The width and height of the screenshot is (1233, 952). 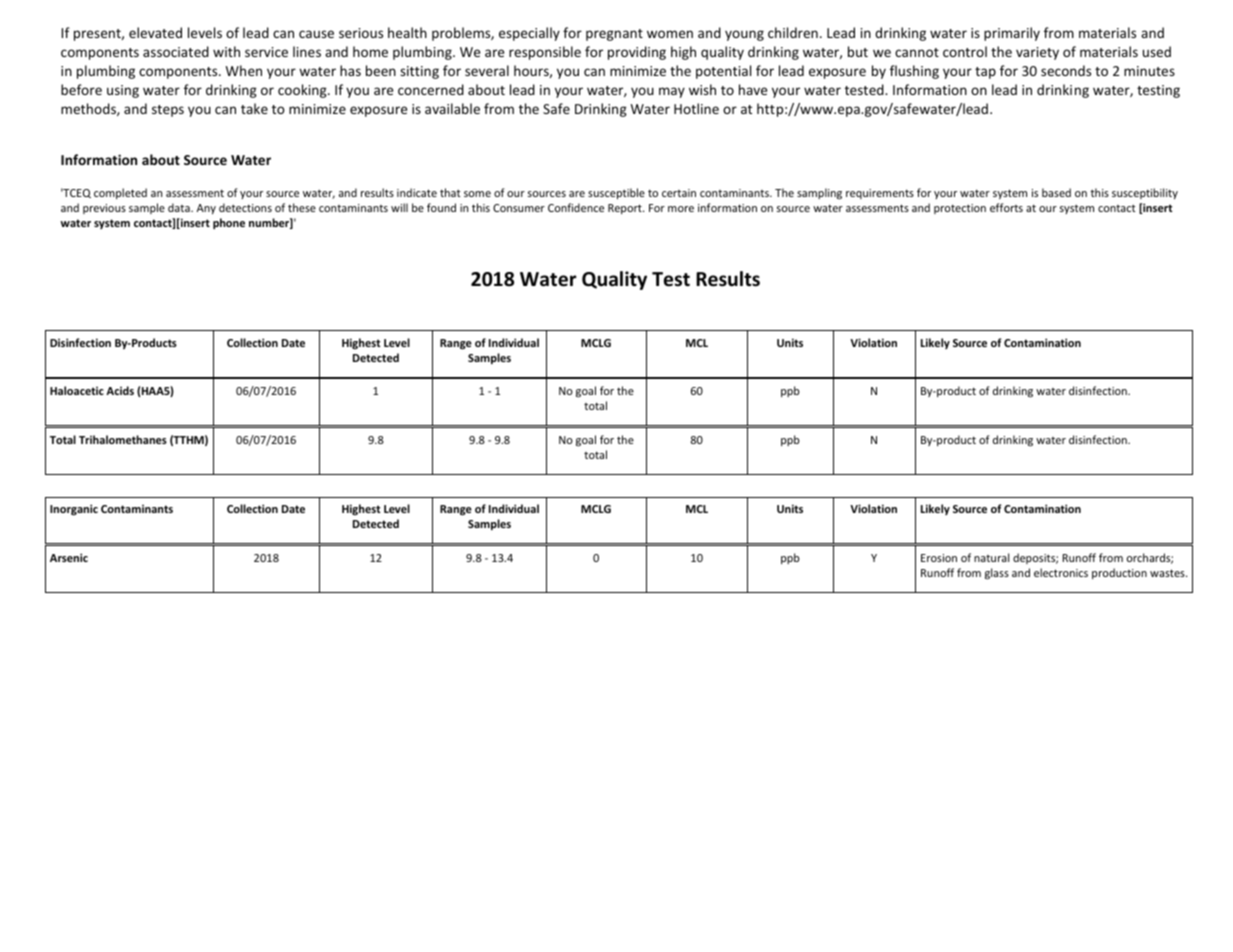 What do you see at coordinates (69, 557) in the screenshot?
I see `Arsenic` at bounding box center [69, 557].
